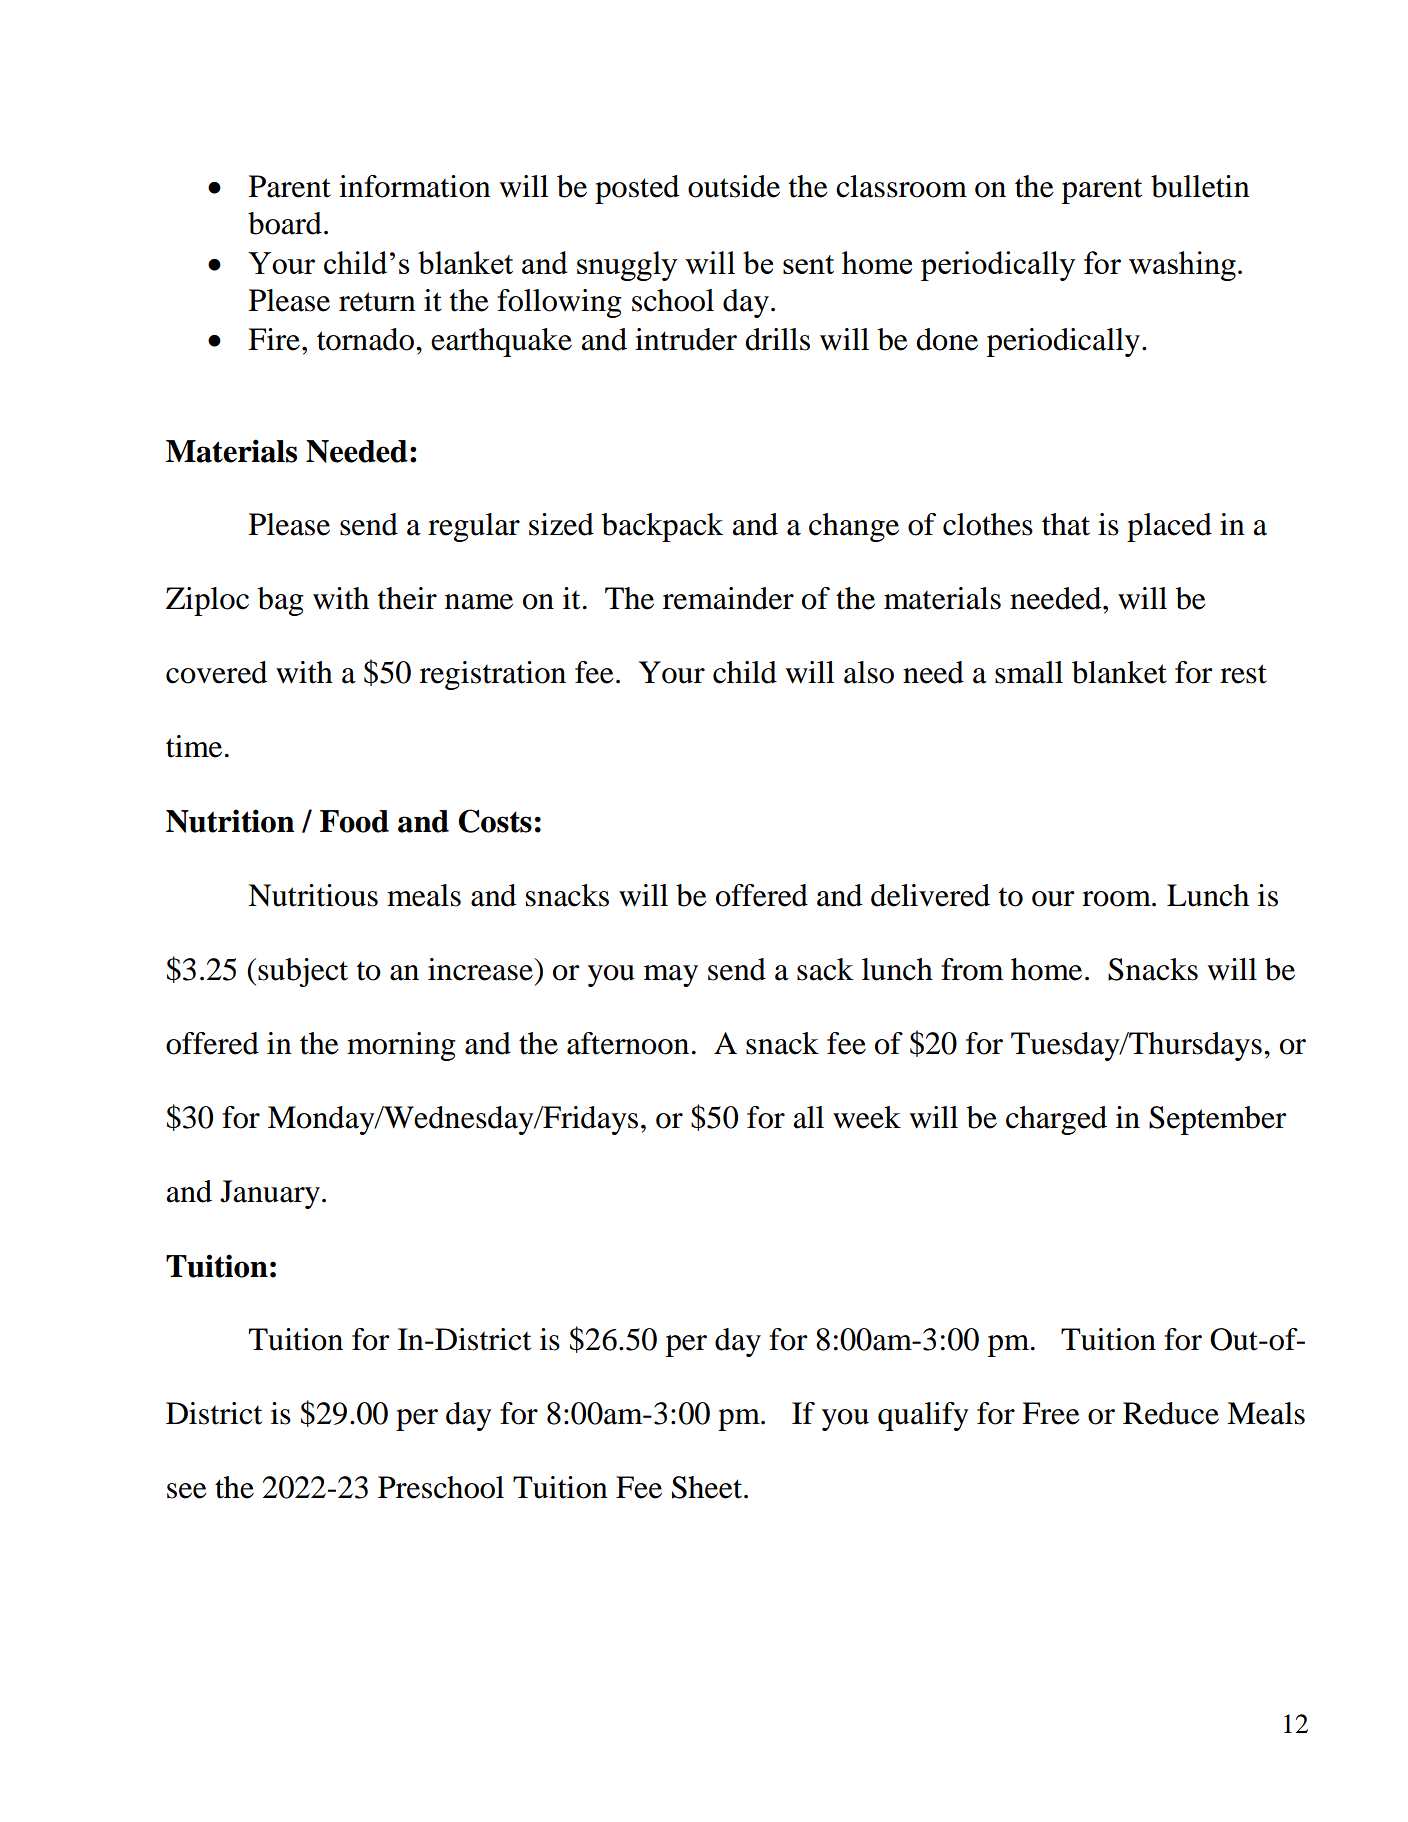  Describe the element at coordinates (281, 601) in the screenshot. I see `bag` at that location.
